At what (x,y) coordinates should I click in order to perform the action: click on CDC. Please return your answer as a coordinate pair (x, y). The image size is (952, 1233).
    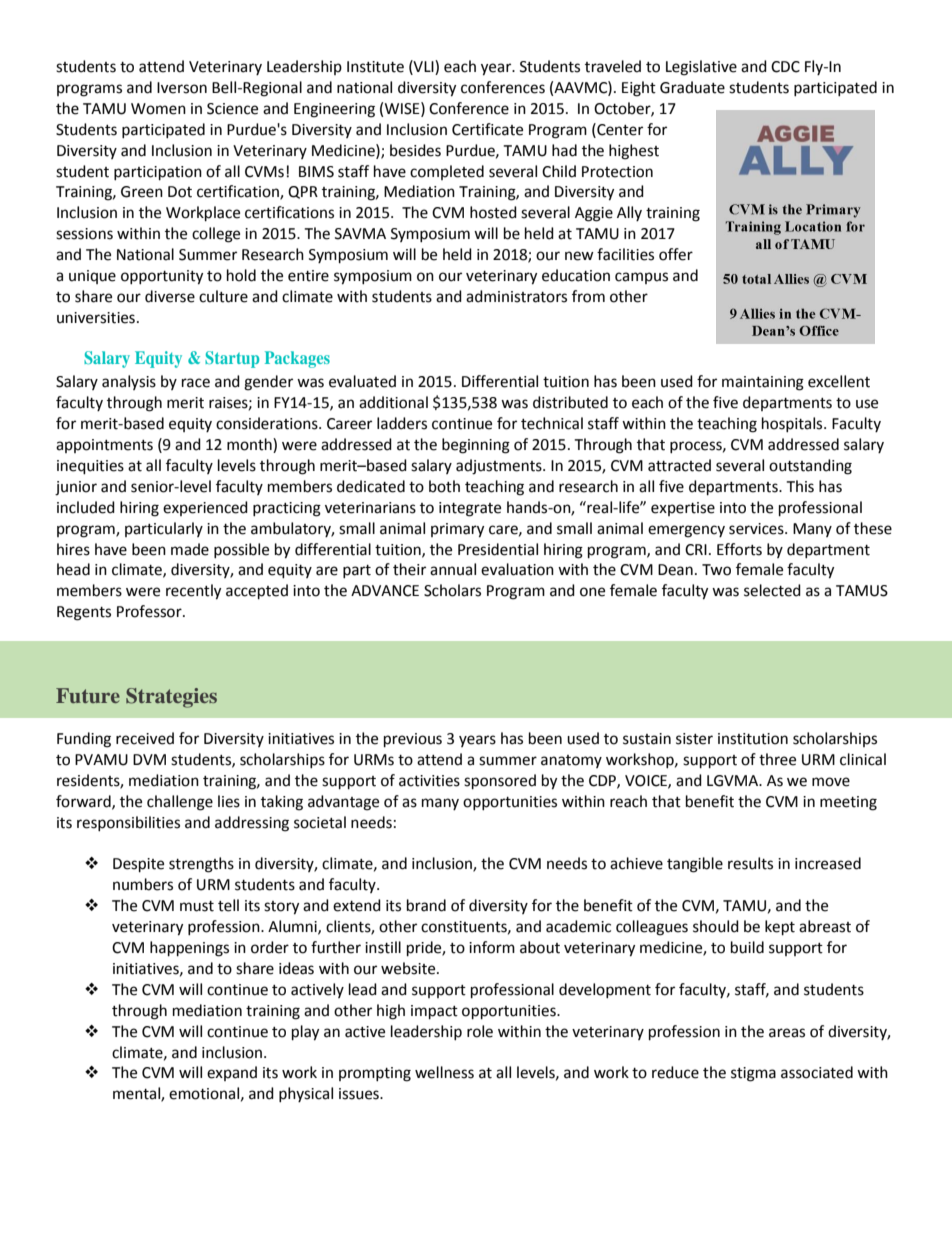
    Looking at the image, I should click on (785, 67).
